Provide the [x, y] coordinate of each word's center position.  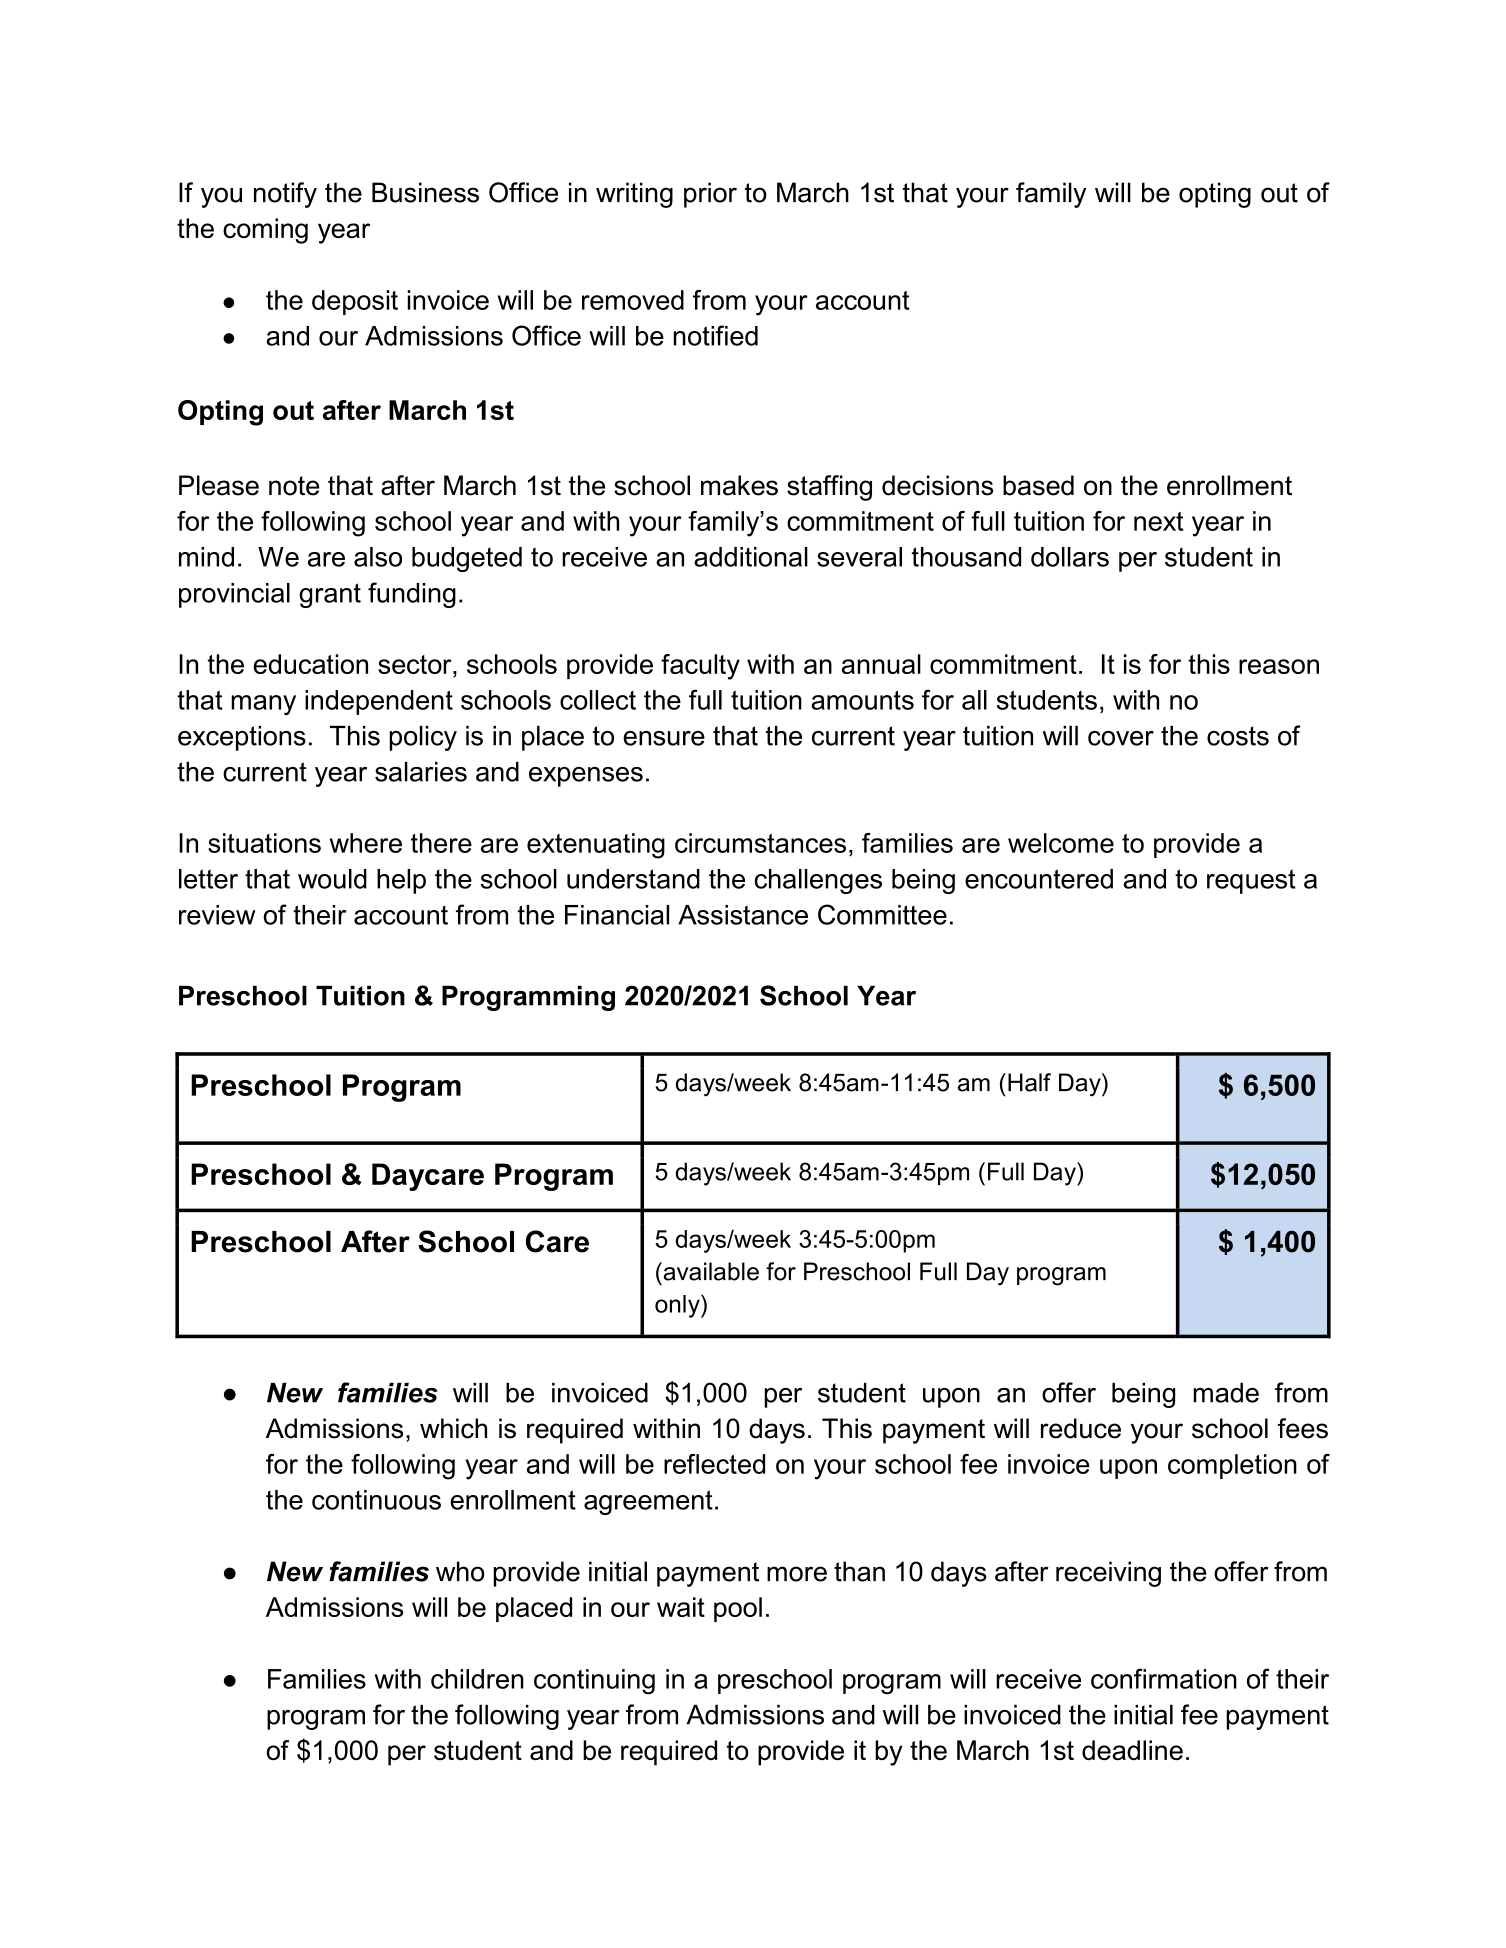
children [477, 1679]
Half [1029, 1082]
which [453, 1428]
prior [710, 195]
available [710, 1271]
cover [1121, 738]
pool [738, 1609]
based [1038, 485]
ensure [664, 738]
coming [265, 231]
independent [379, 702]
